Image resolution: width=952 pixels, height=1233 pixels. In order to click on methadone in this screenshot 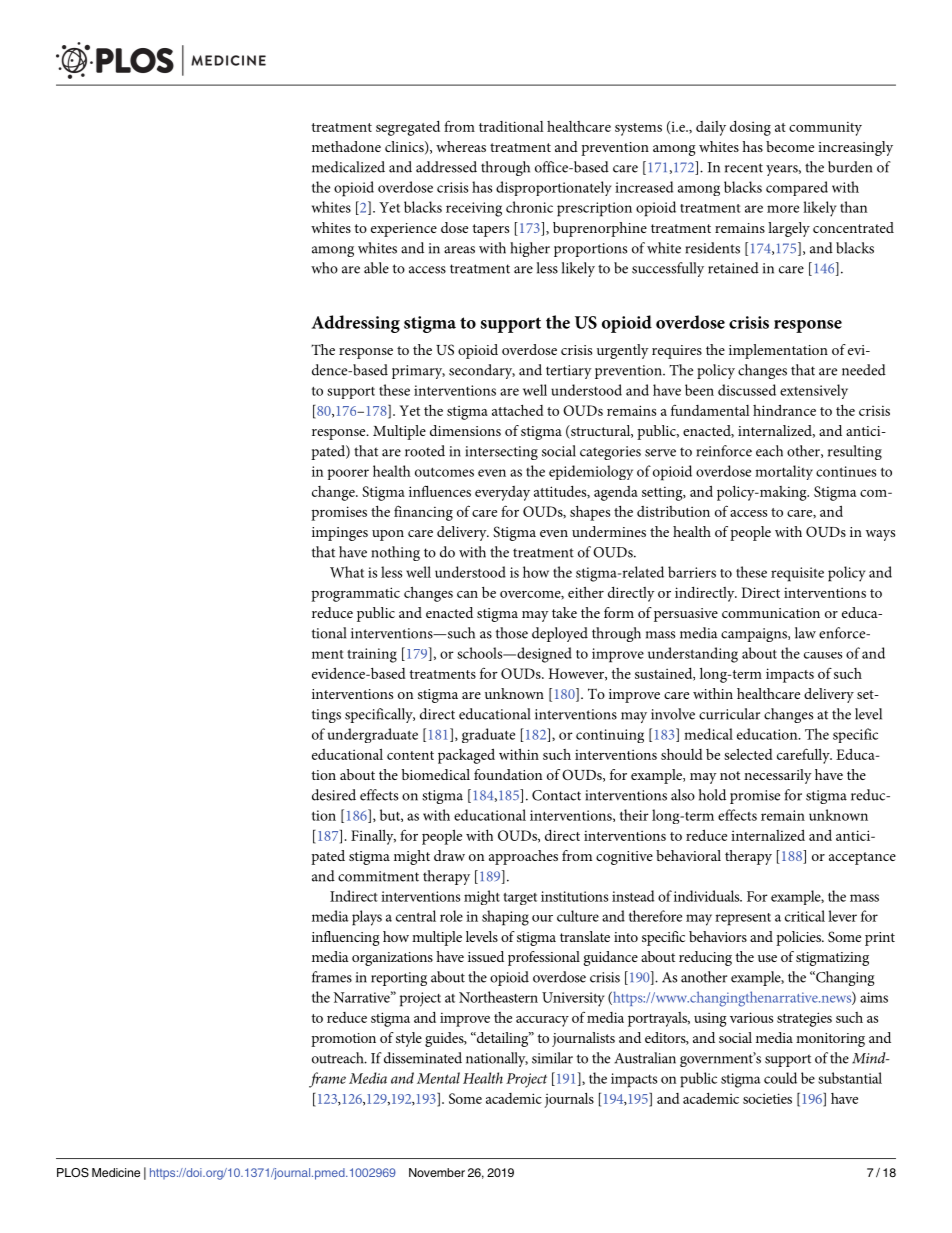, I will do `click(346, 146)`.
